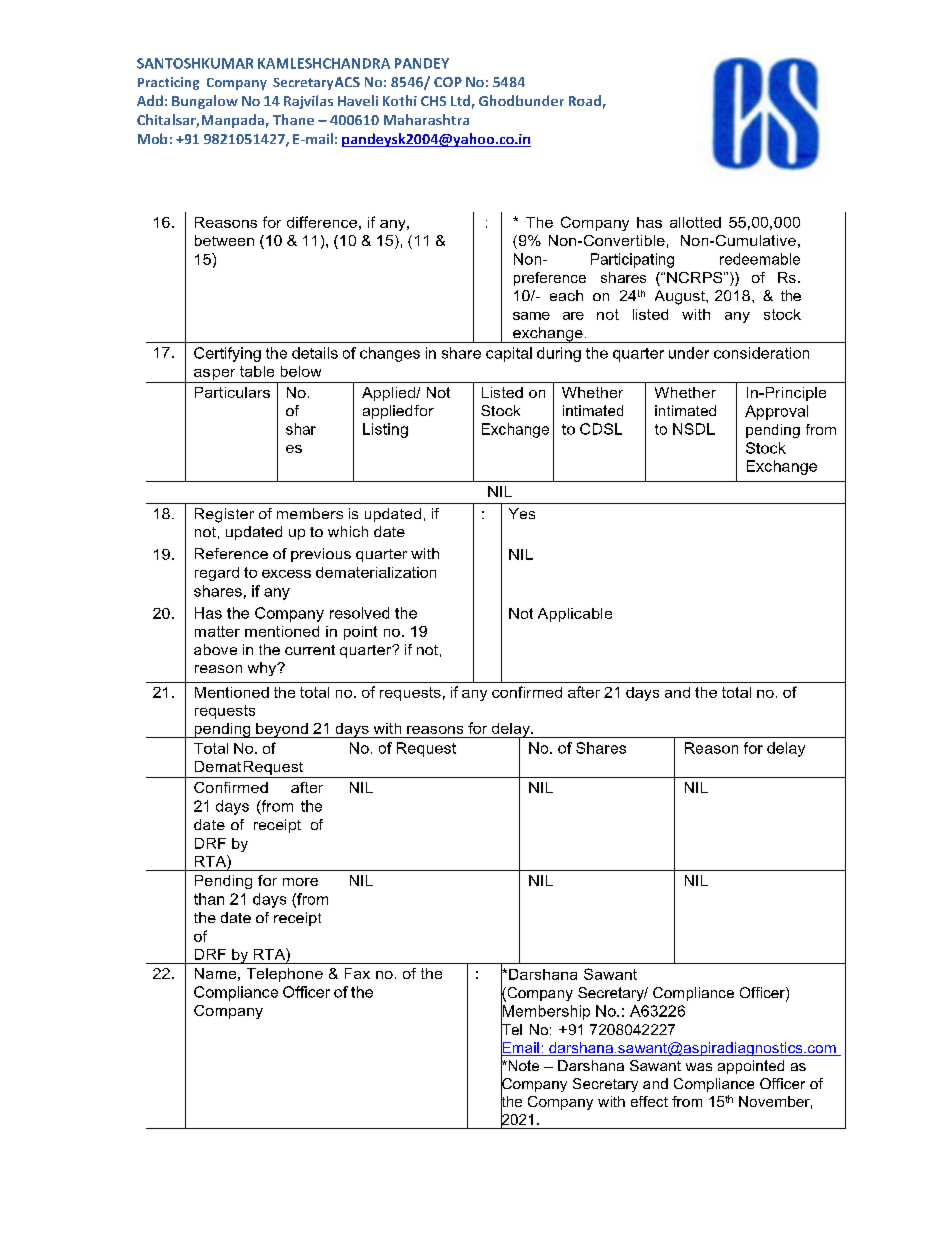 The height and width of the screenshot is (1233, 952). I want to click on Fax, so click(357, 973).
